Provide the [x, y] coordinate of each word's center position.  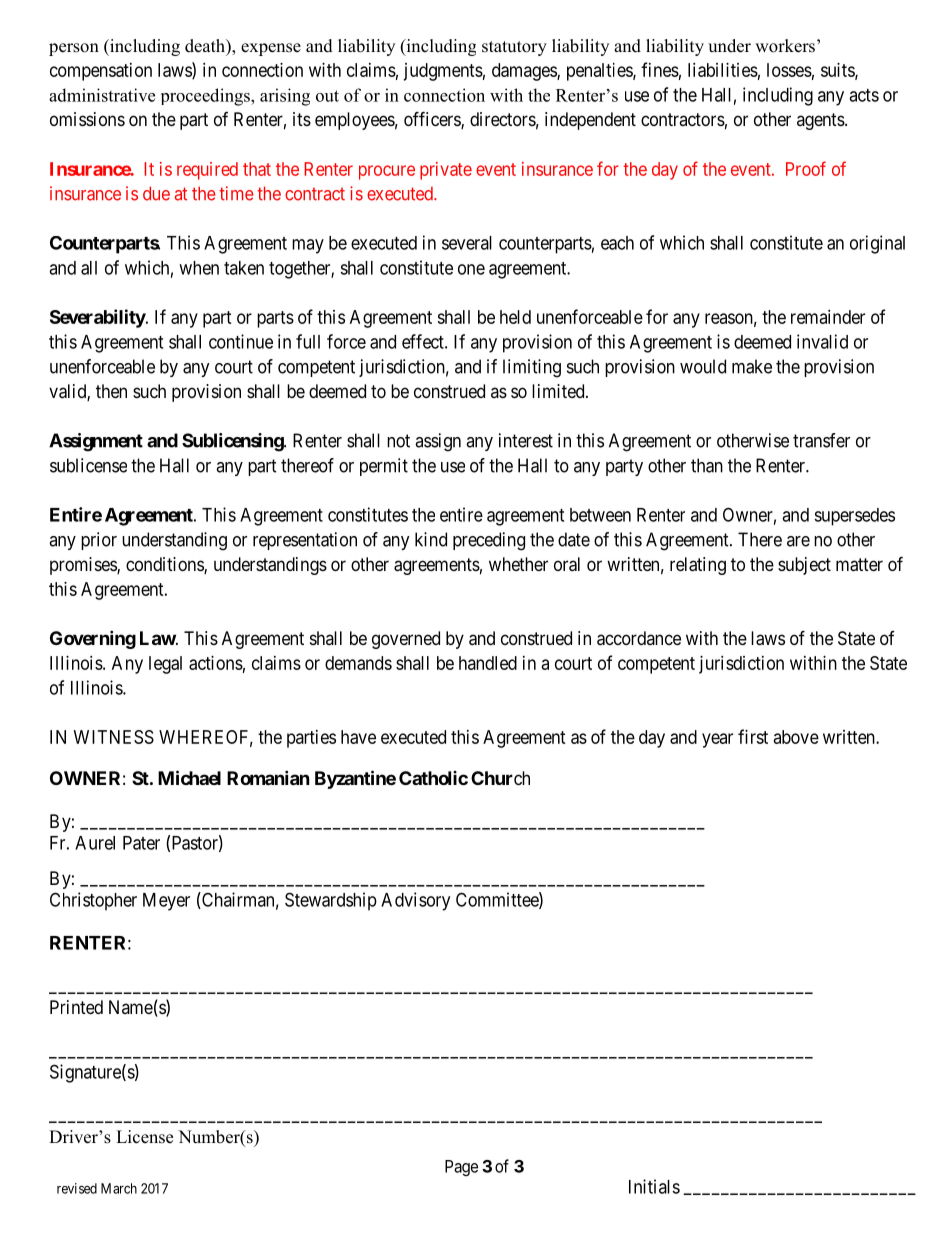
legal [165, 665]
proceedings [206, 97]
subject [804, 566]
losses [789, 70]
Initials [654, 1186]
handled [488, 663]
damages [525, 72]
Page [461, 1168]
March [119, 1188]
